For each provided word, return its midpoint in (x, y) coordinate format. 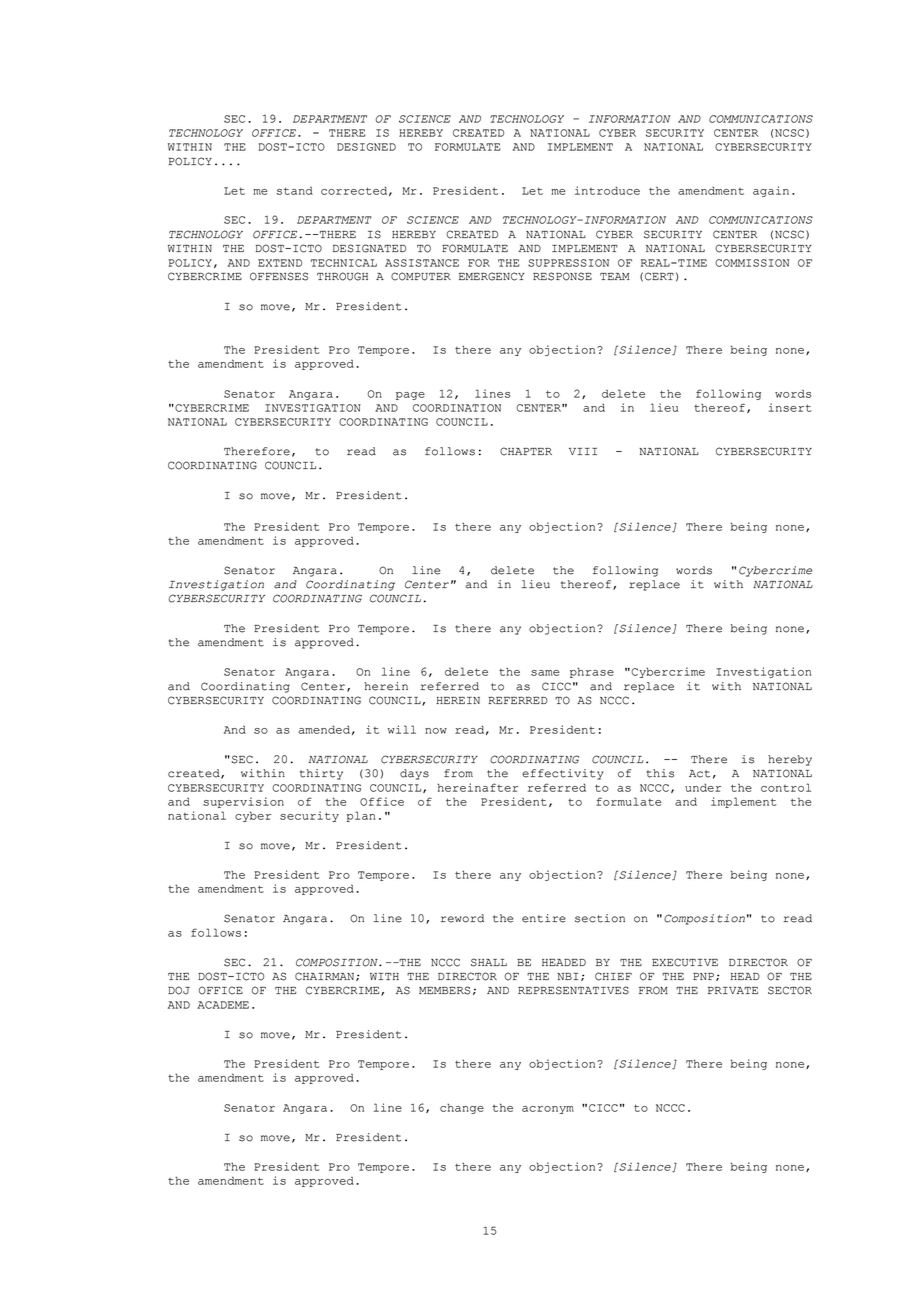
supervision (243, 802)
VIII (583, 451)
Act (699, 774)
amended (324, 729)
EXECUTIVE (685, 962)
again (771, 191)
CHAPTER (526, 451)
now (436, 731)
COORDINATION (457, 408)
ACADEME (223, 1005)
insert (790, 407)
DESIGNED (366, 147)
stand (294, 190)
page (410, 396)
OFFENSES (279, 276)
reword (462, 918)
